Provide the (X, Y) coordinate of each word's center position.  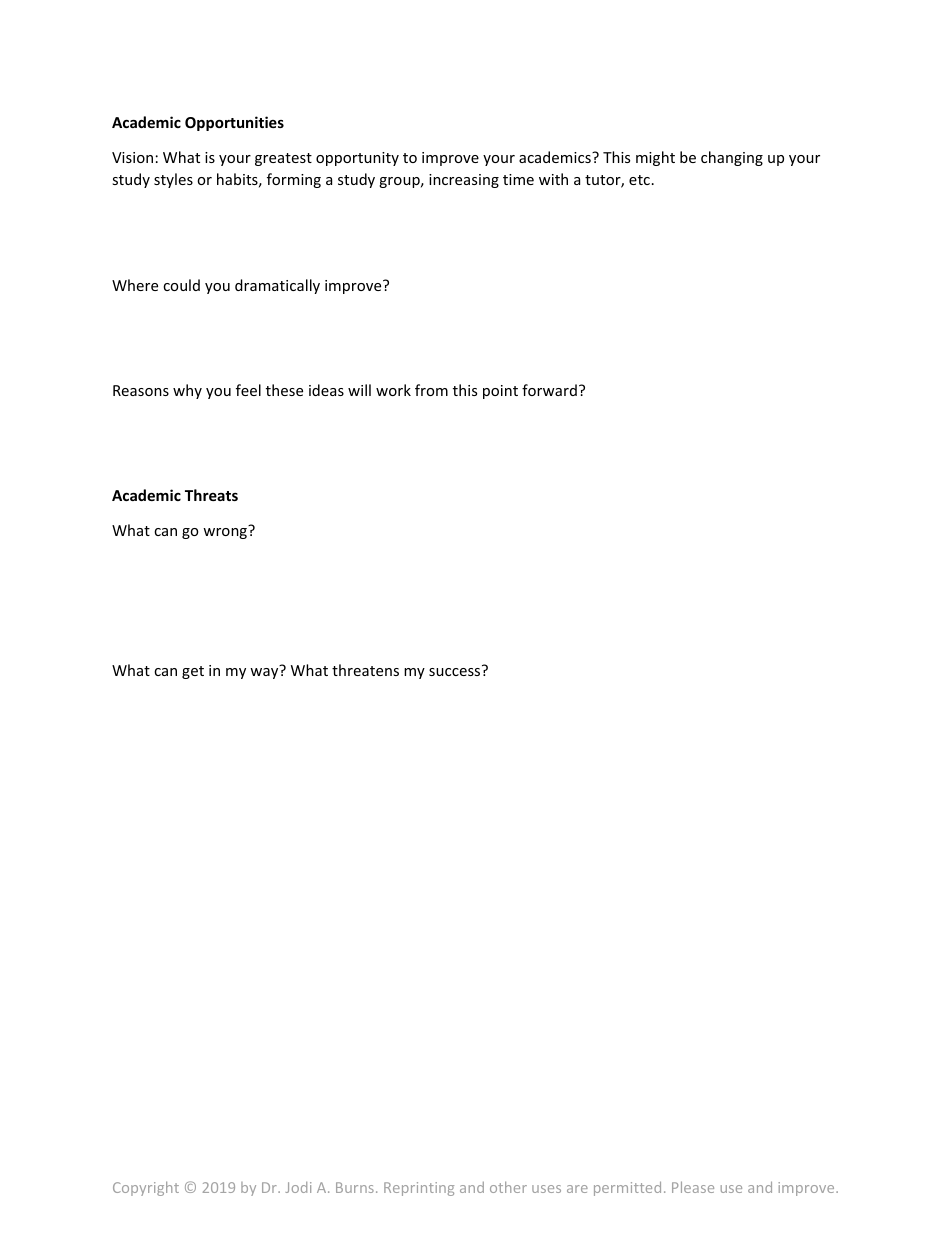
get (193, 672)
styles (173, 180)
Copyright (146, 1188)
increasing (464, 181)
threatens (365, 670)
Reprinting (419, 1189)
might (655, 158)
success (454, 672)
